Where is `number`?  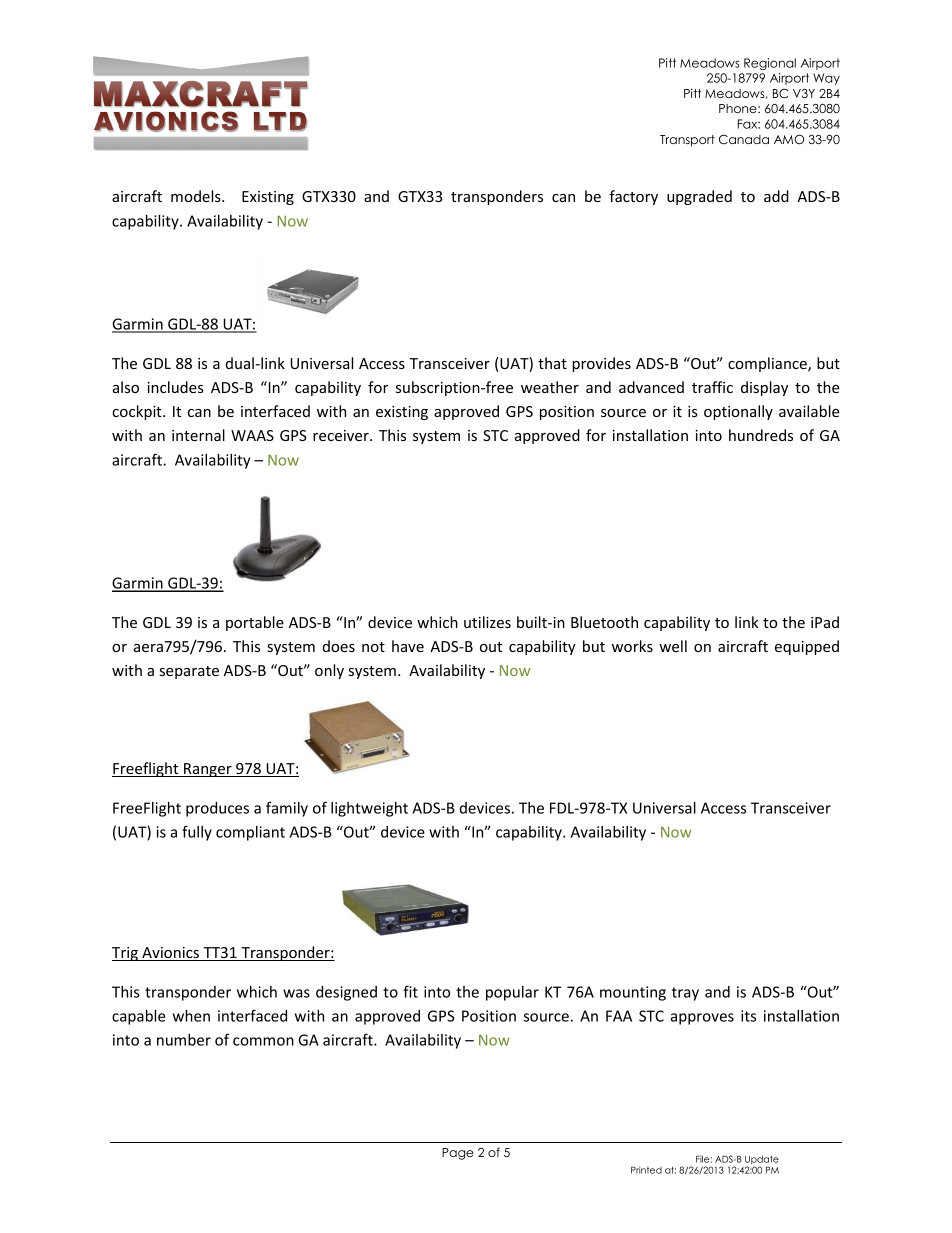
number is located at coordinates (184, 1040).
